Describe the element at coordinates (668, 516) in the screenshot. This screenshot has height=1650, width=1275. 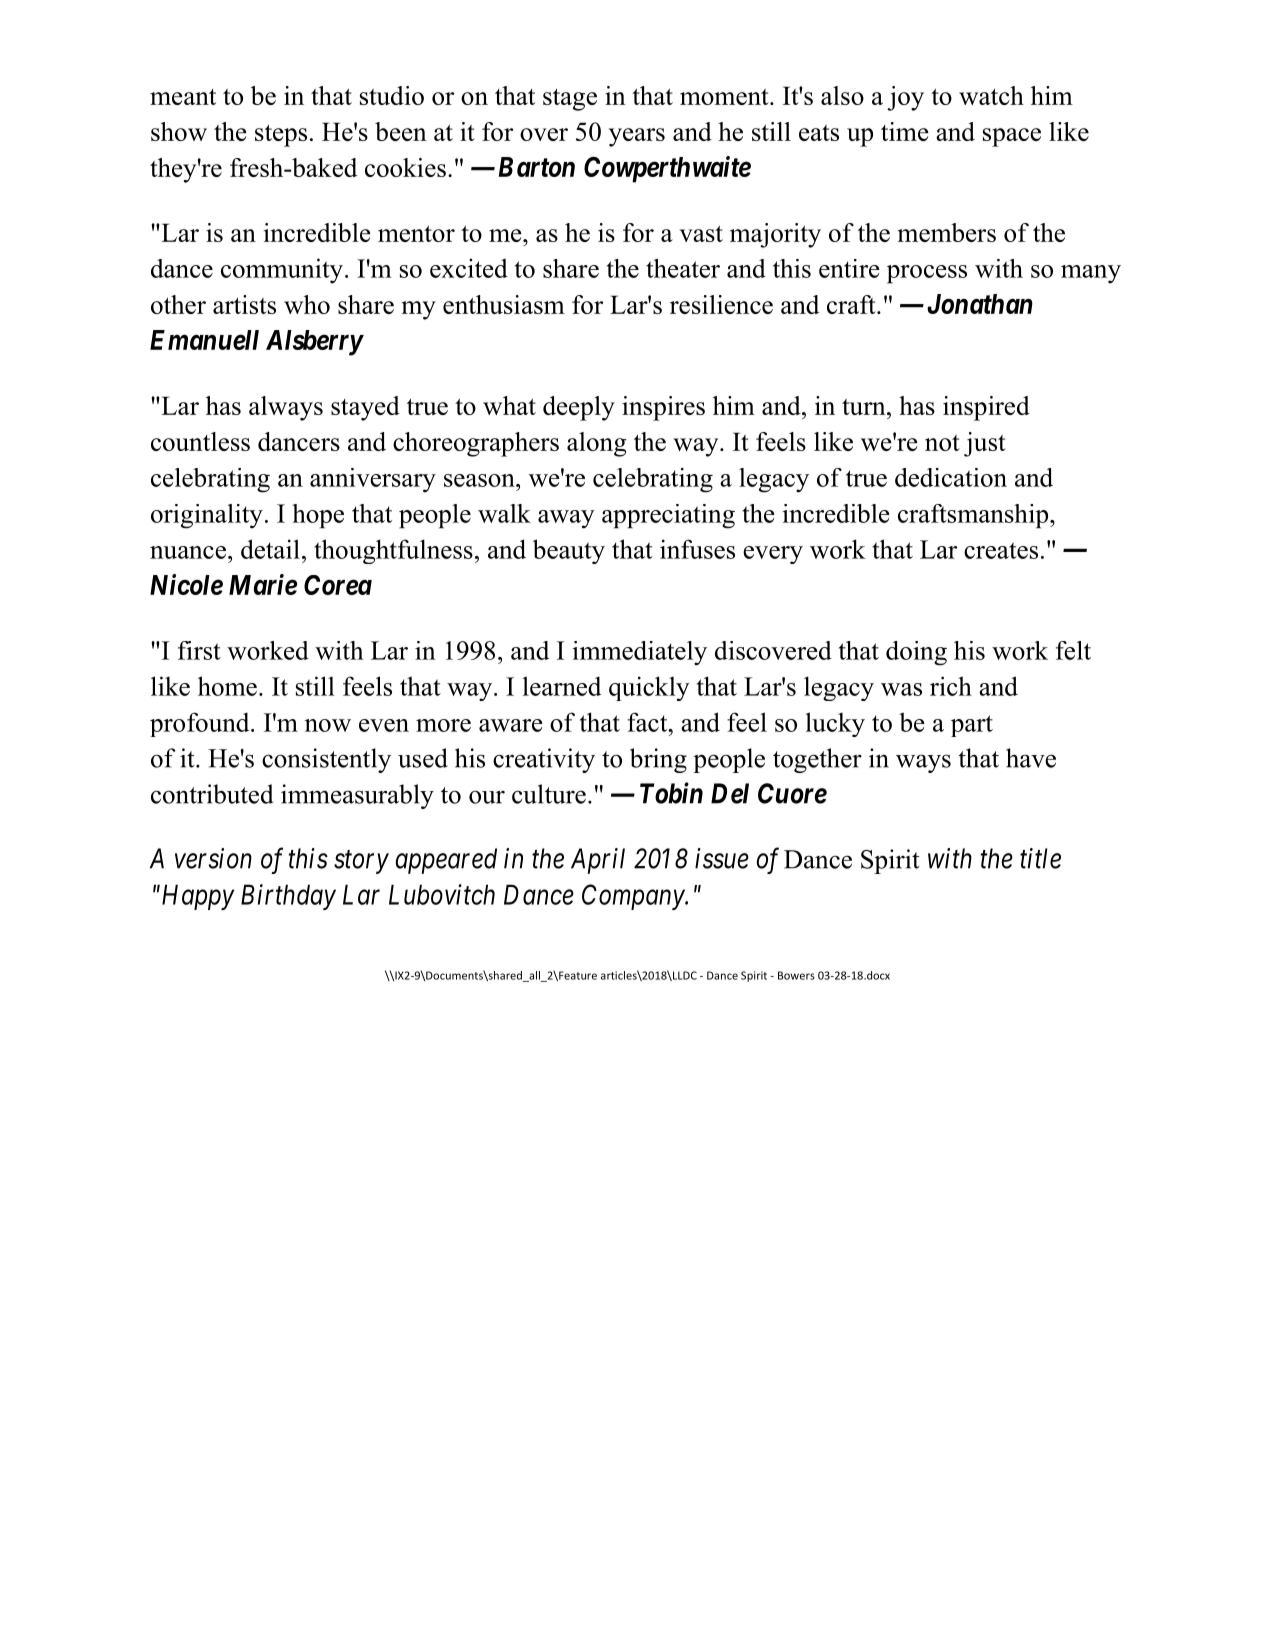
I see `appreciating` at that location.
